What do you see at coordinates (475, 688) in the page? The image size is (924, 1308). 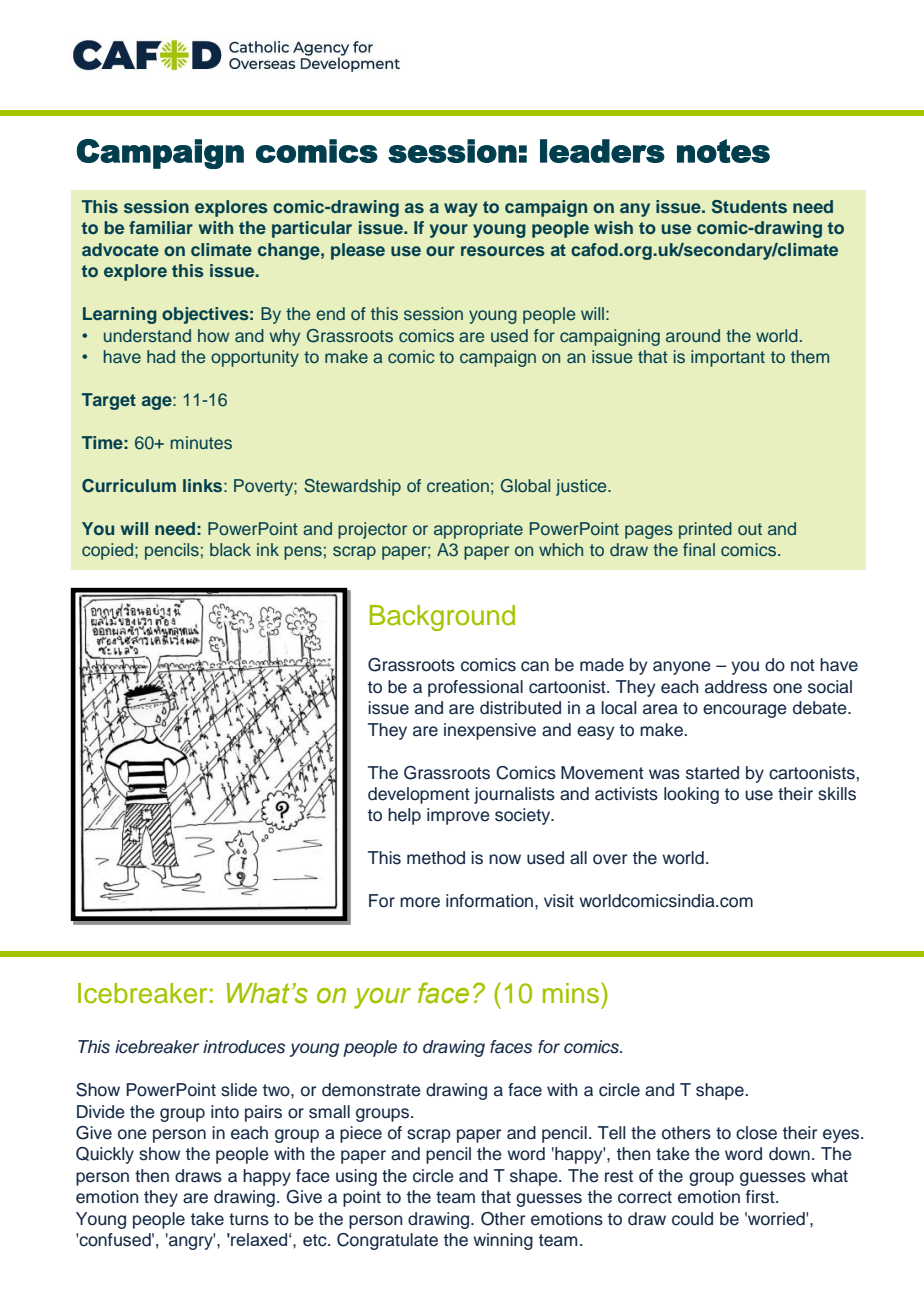 I see `professional` at bounding box center [475, 688].
